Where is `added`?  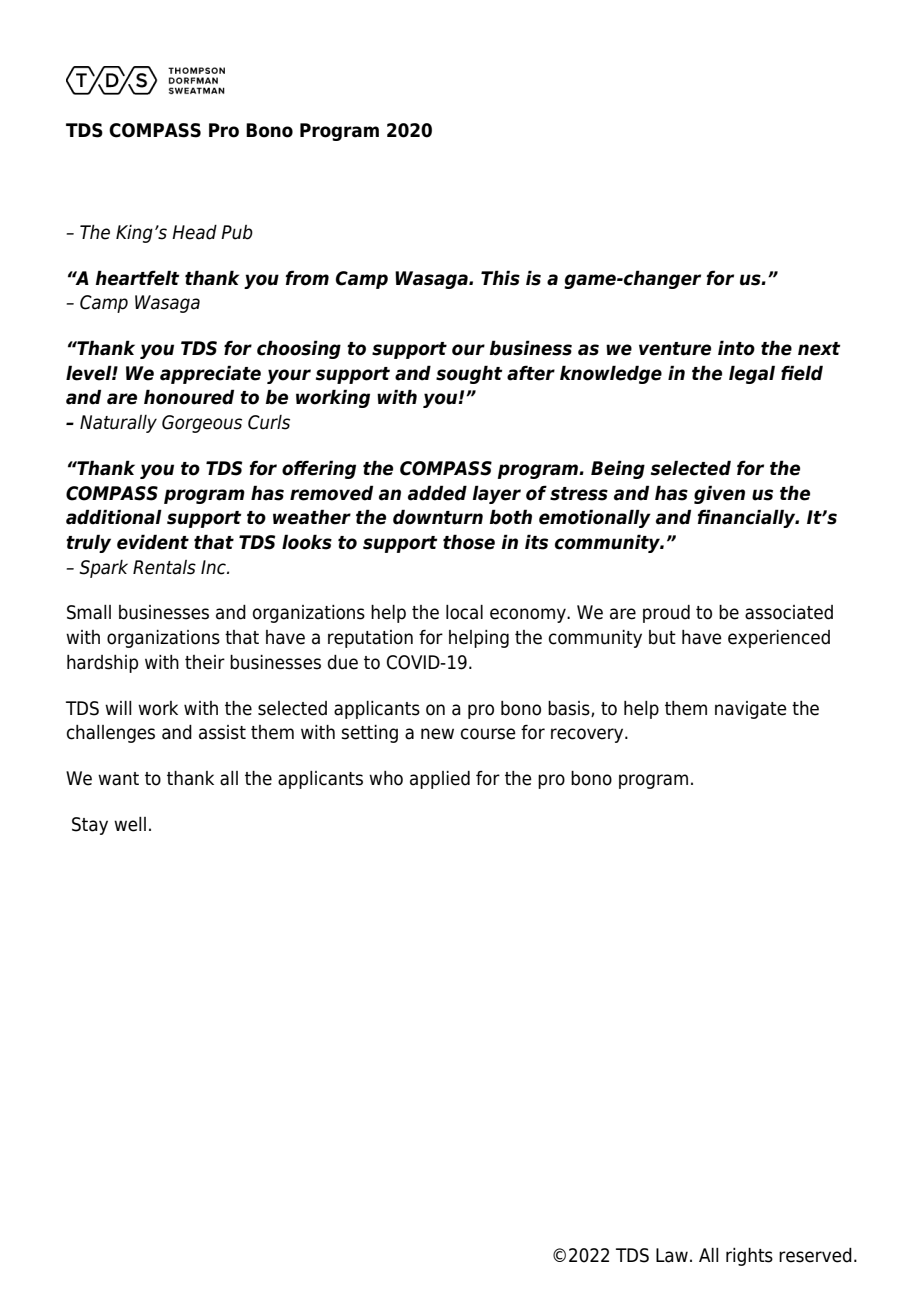 added is located at coordinates (437, 493).
